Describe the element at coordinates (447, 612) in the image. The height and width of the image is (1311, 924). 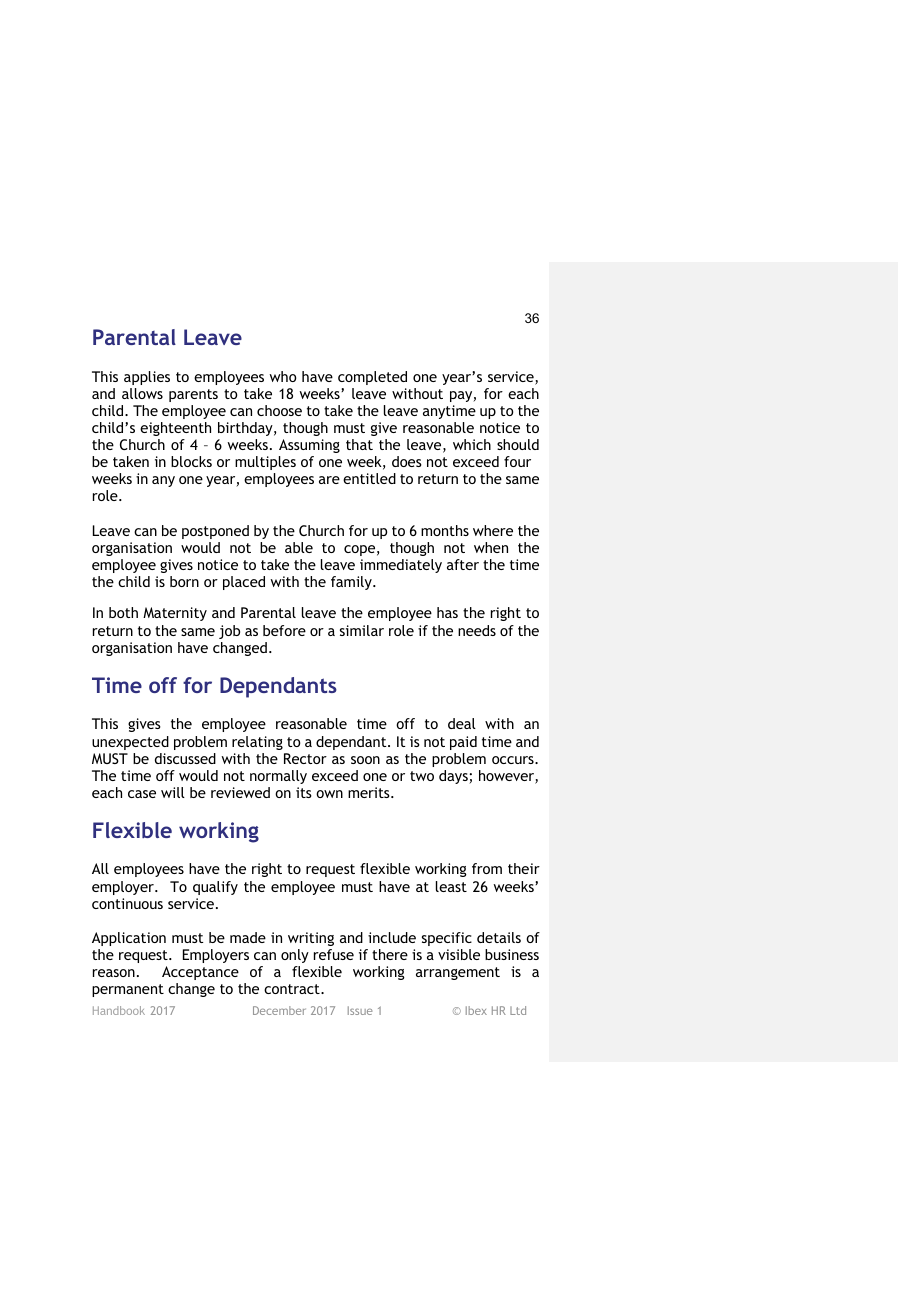
I see `has` at that location.
